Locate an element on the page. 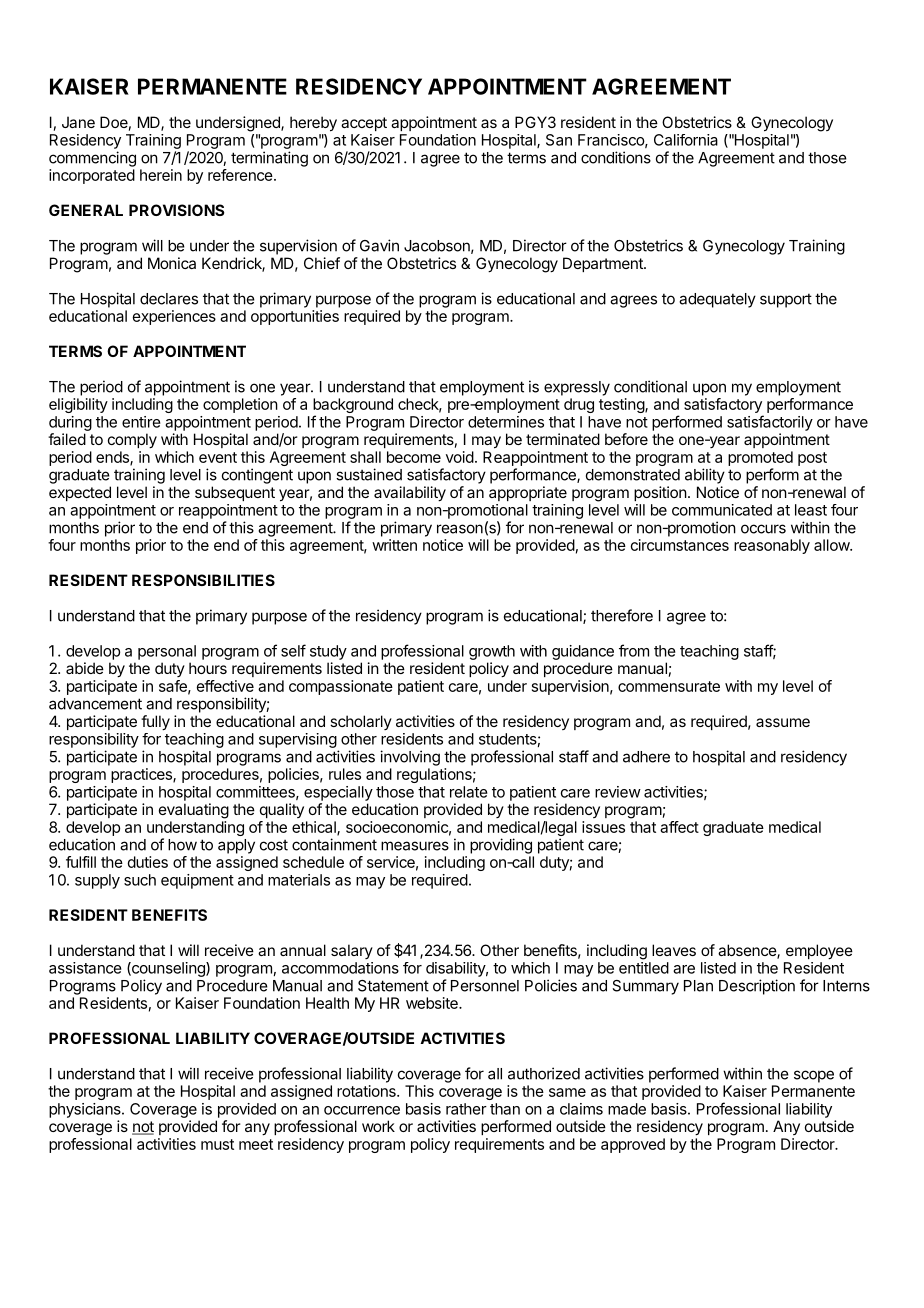  must is located at coordinates (217, 1144).
